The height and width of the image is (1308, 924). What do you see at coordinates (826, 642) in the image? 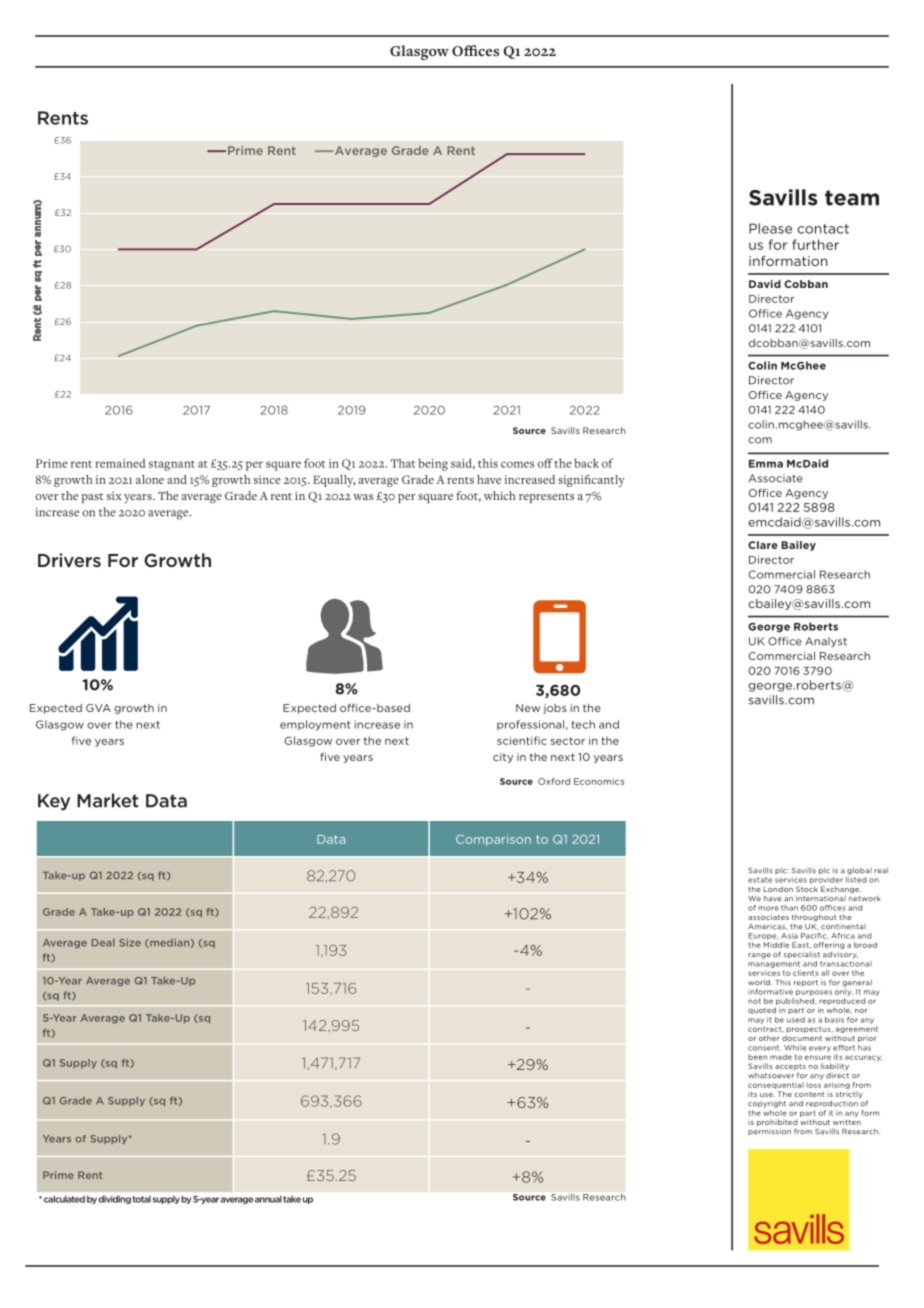
I see `Analyst` at bounding box center [826, 642].
